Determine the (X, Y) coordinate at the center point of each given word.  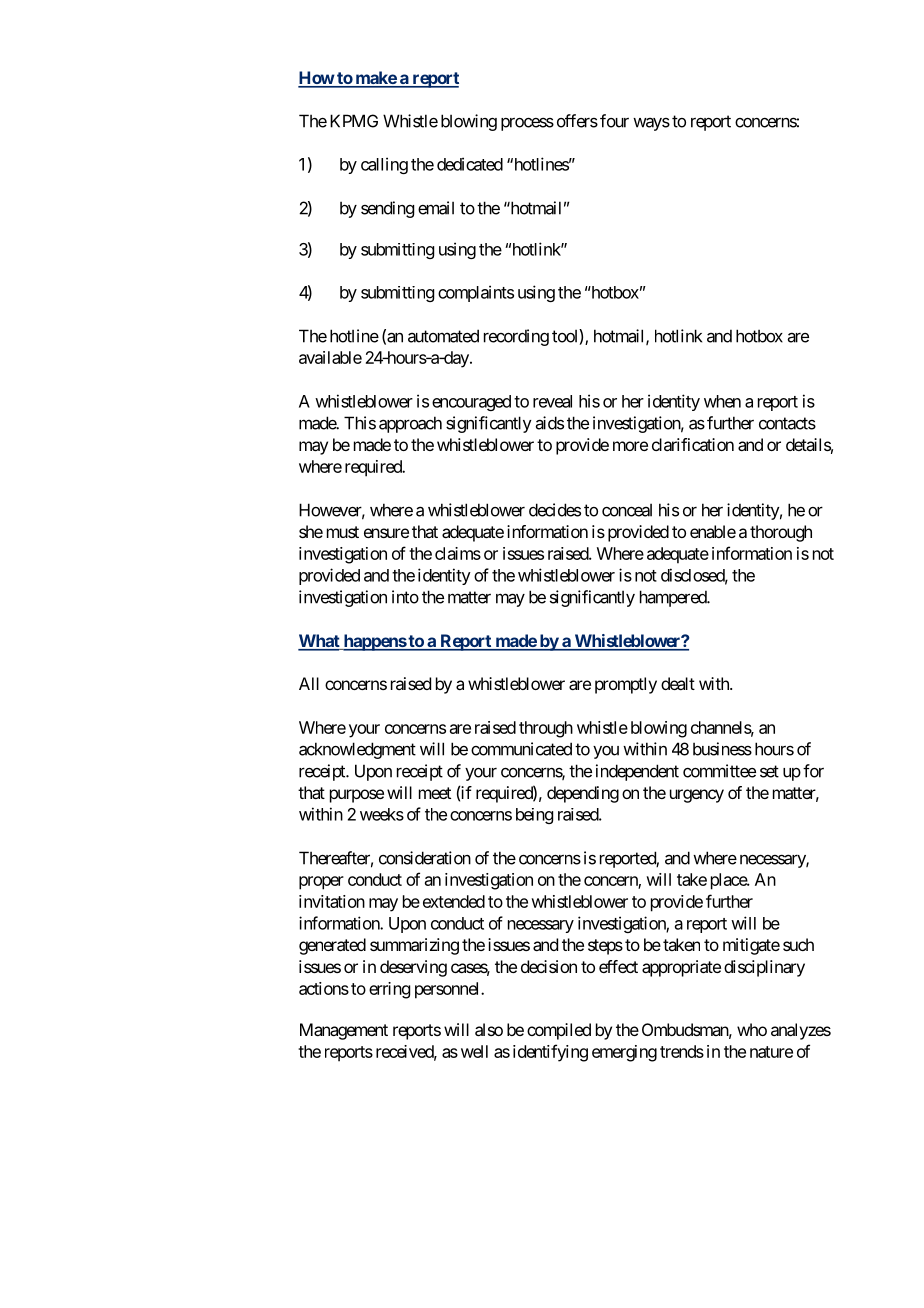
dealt (678, 683)
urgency (697, 796)
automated (443, 336)
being (534, 816)
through (546, 729)
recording (516, 337)
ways (651, 124)
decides (555, 510)
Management (344, 1031)
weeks (382, 814)
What (320, 642)
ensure (386, 533)
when (722, 401)
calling (384, 165)
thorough (781, 533)
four (614, 121)
